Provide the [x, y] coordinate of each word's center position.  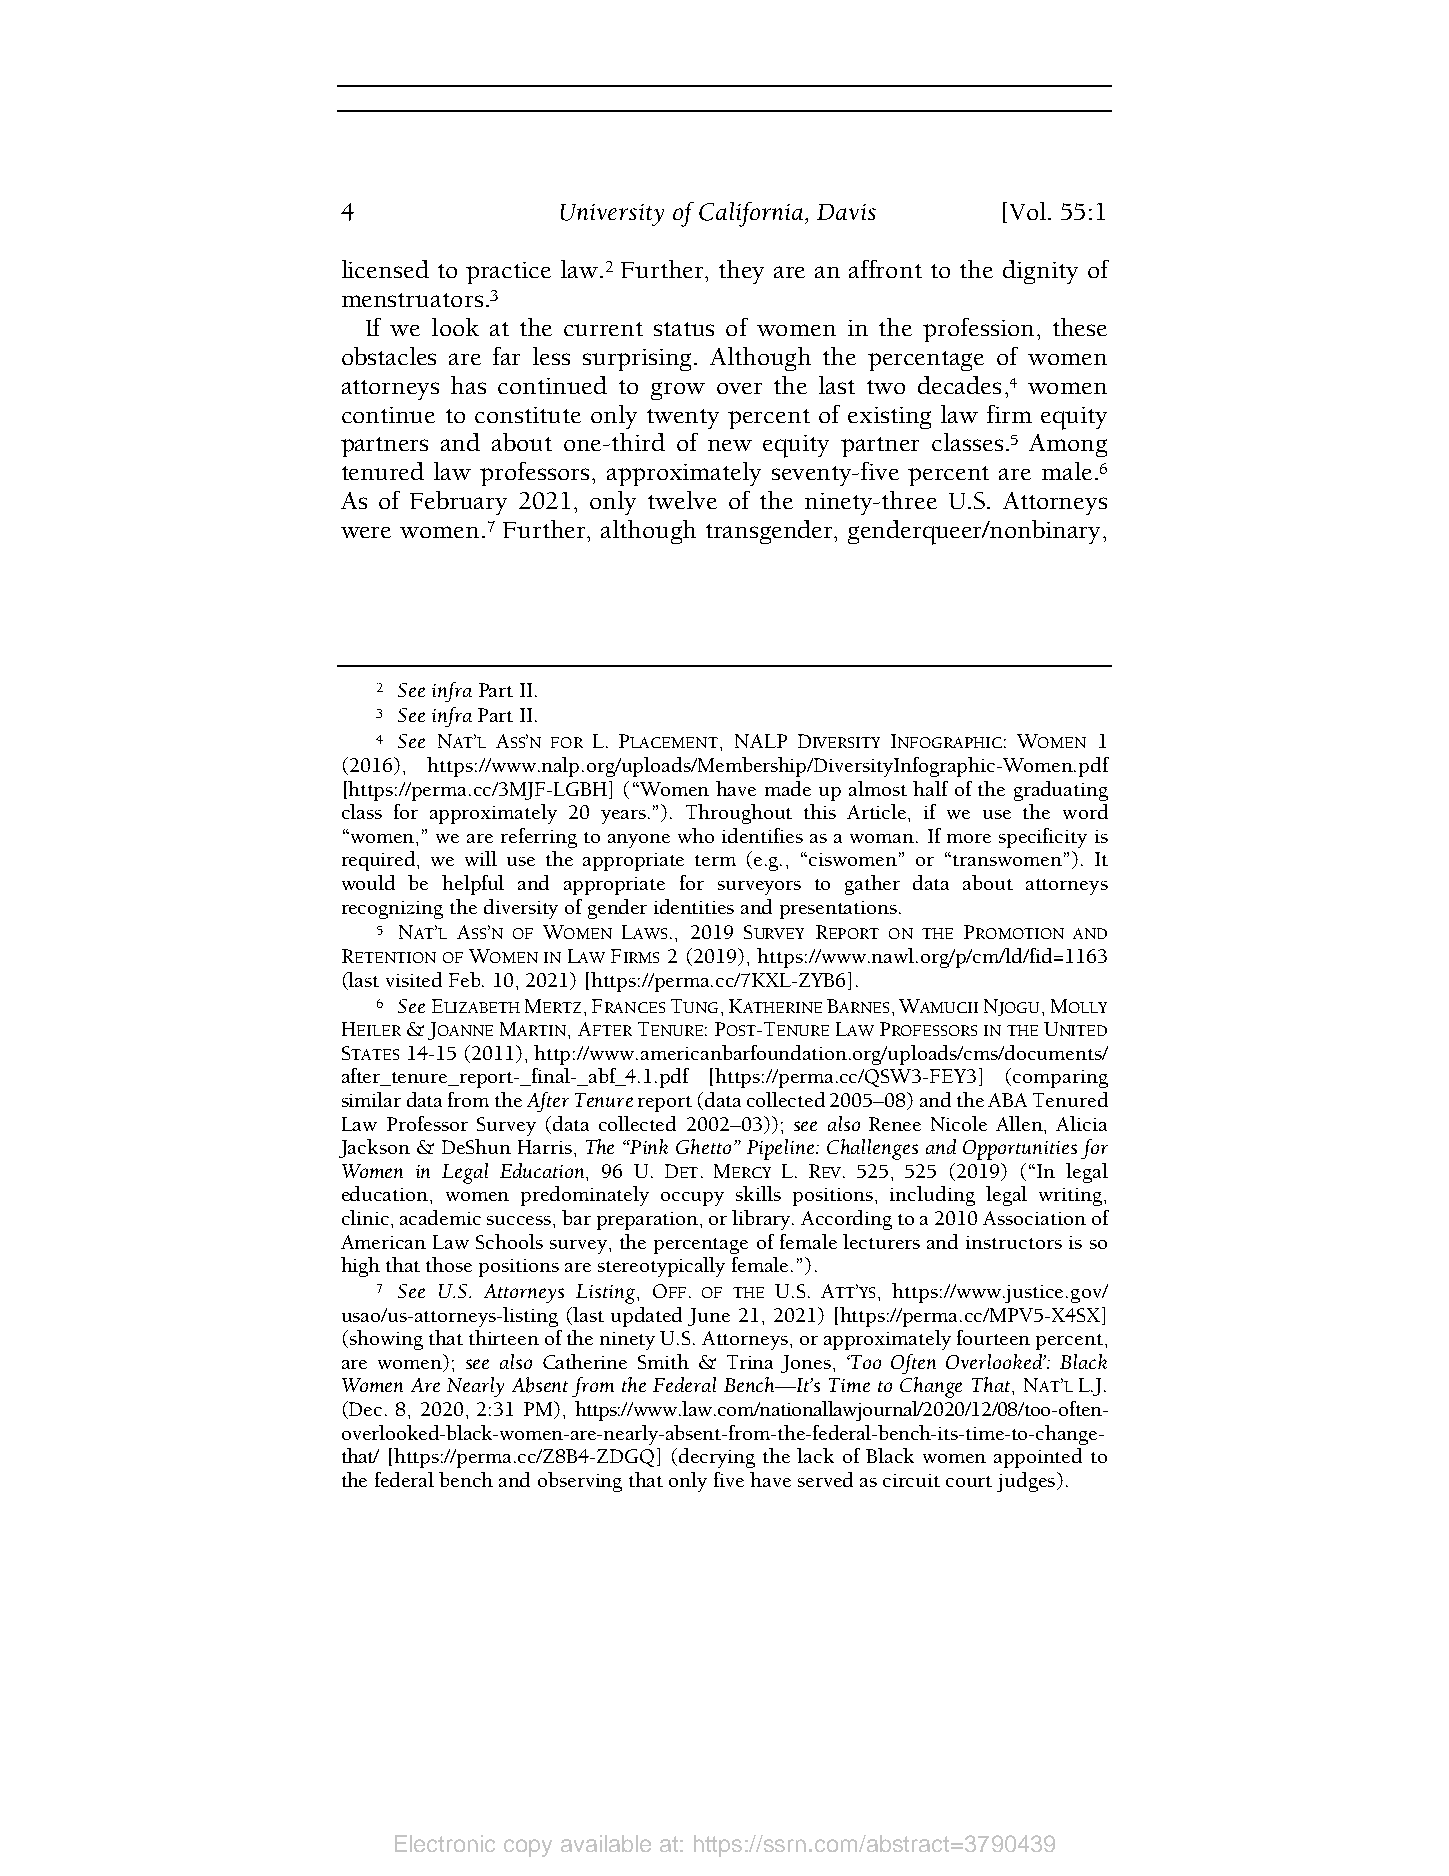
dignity [1040, 272]
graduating [1061, 791]
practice [508, 273]
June [709, 1317]
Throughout [739, 814]
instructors [1014, 1242]
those [449, 1264]
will [481, 858]
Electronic [445, 1843]
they [741, 272]
